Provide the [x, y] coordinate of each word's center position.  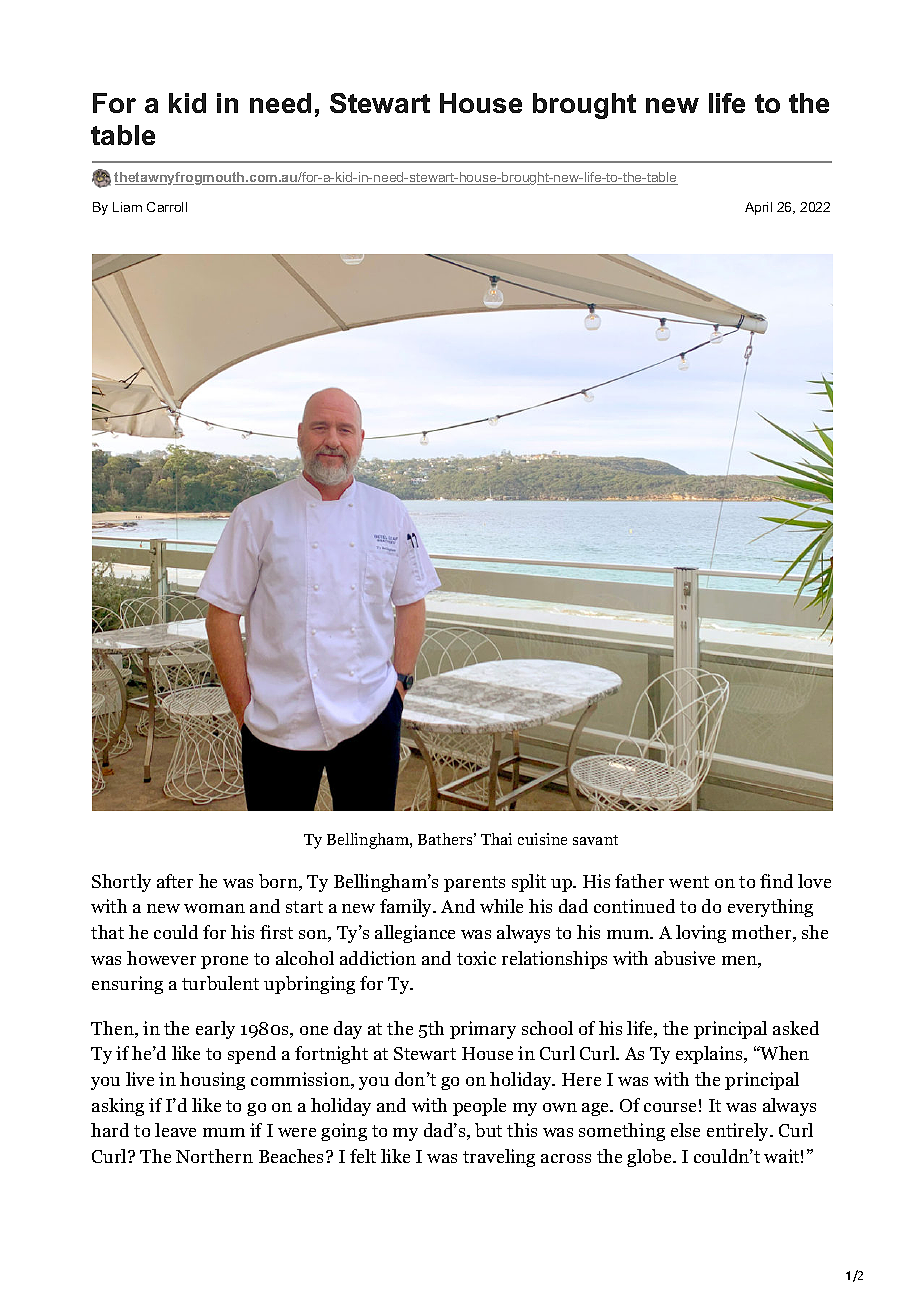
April [758, 208]
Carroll [167, 207]
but [488, 1130]
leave [175, 1130]
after [175, 881]
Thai [496, 839]
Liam [127, 207]
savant [595, 840]
